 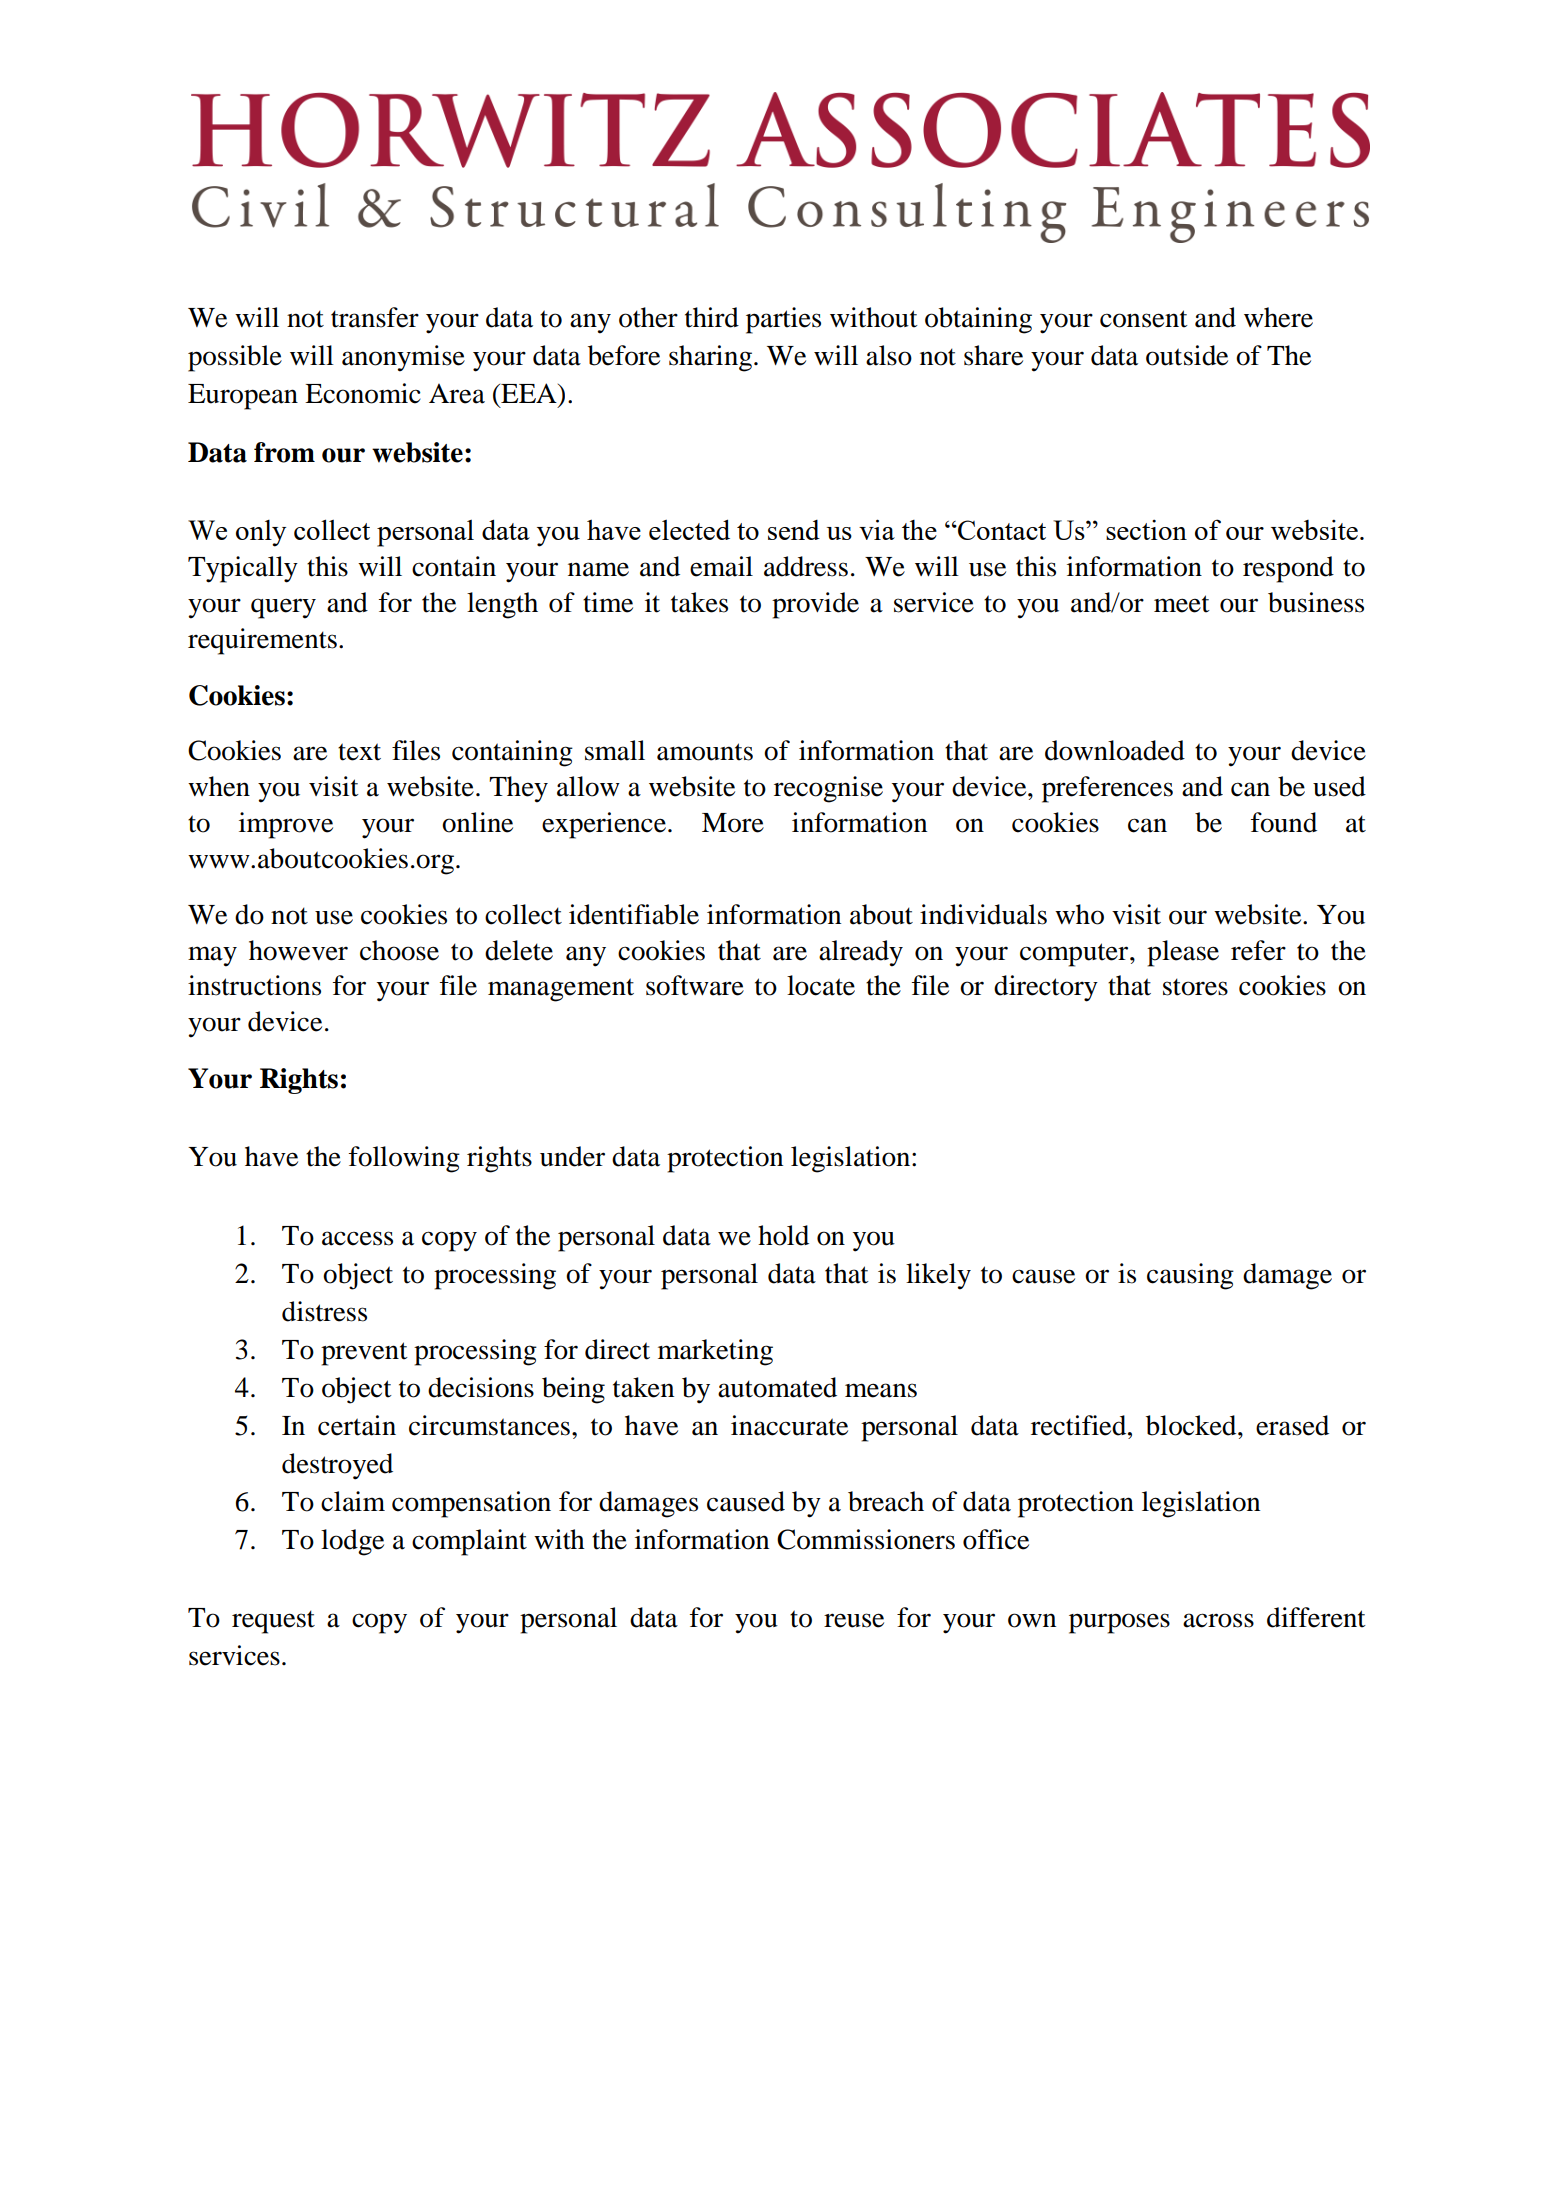 I want to click on prevent, so click(x=364, y=1354).
